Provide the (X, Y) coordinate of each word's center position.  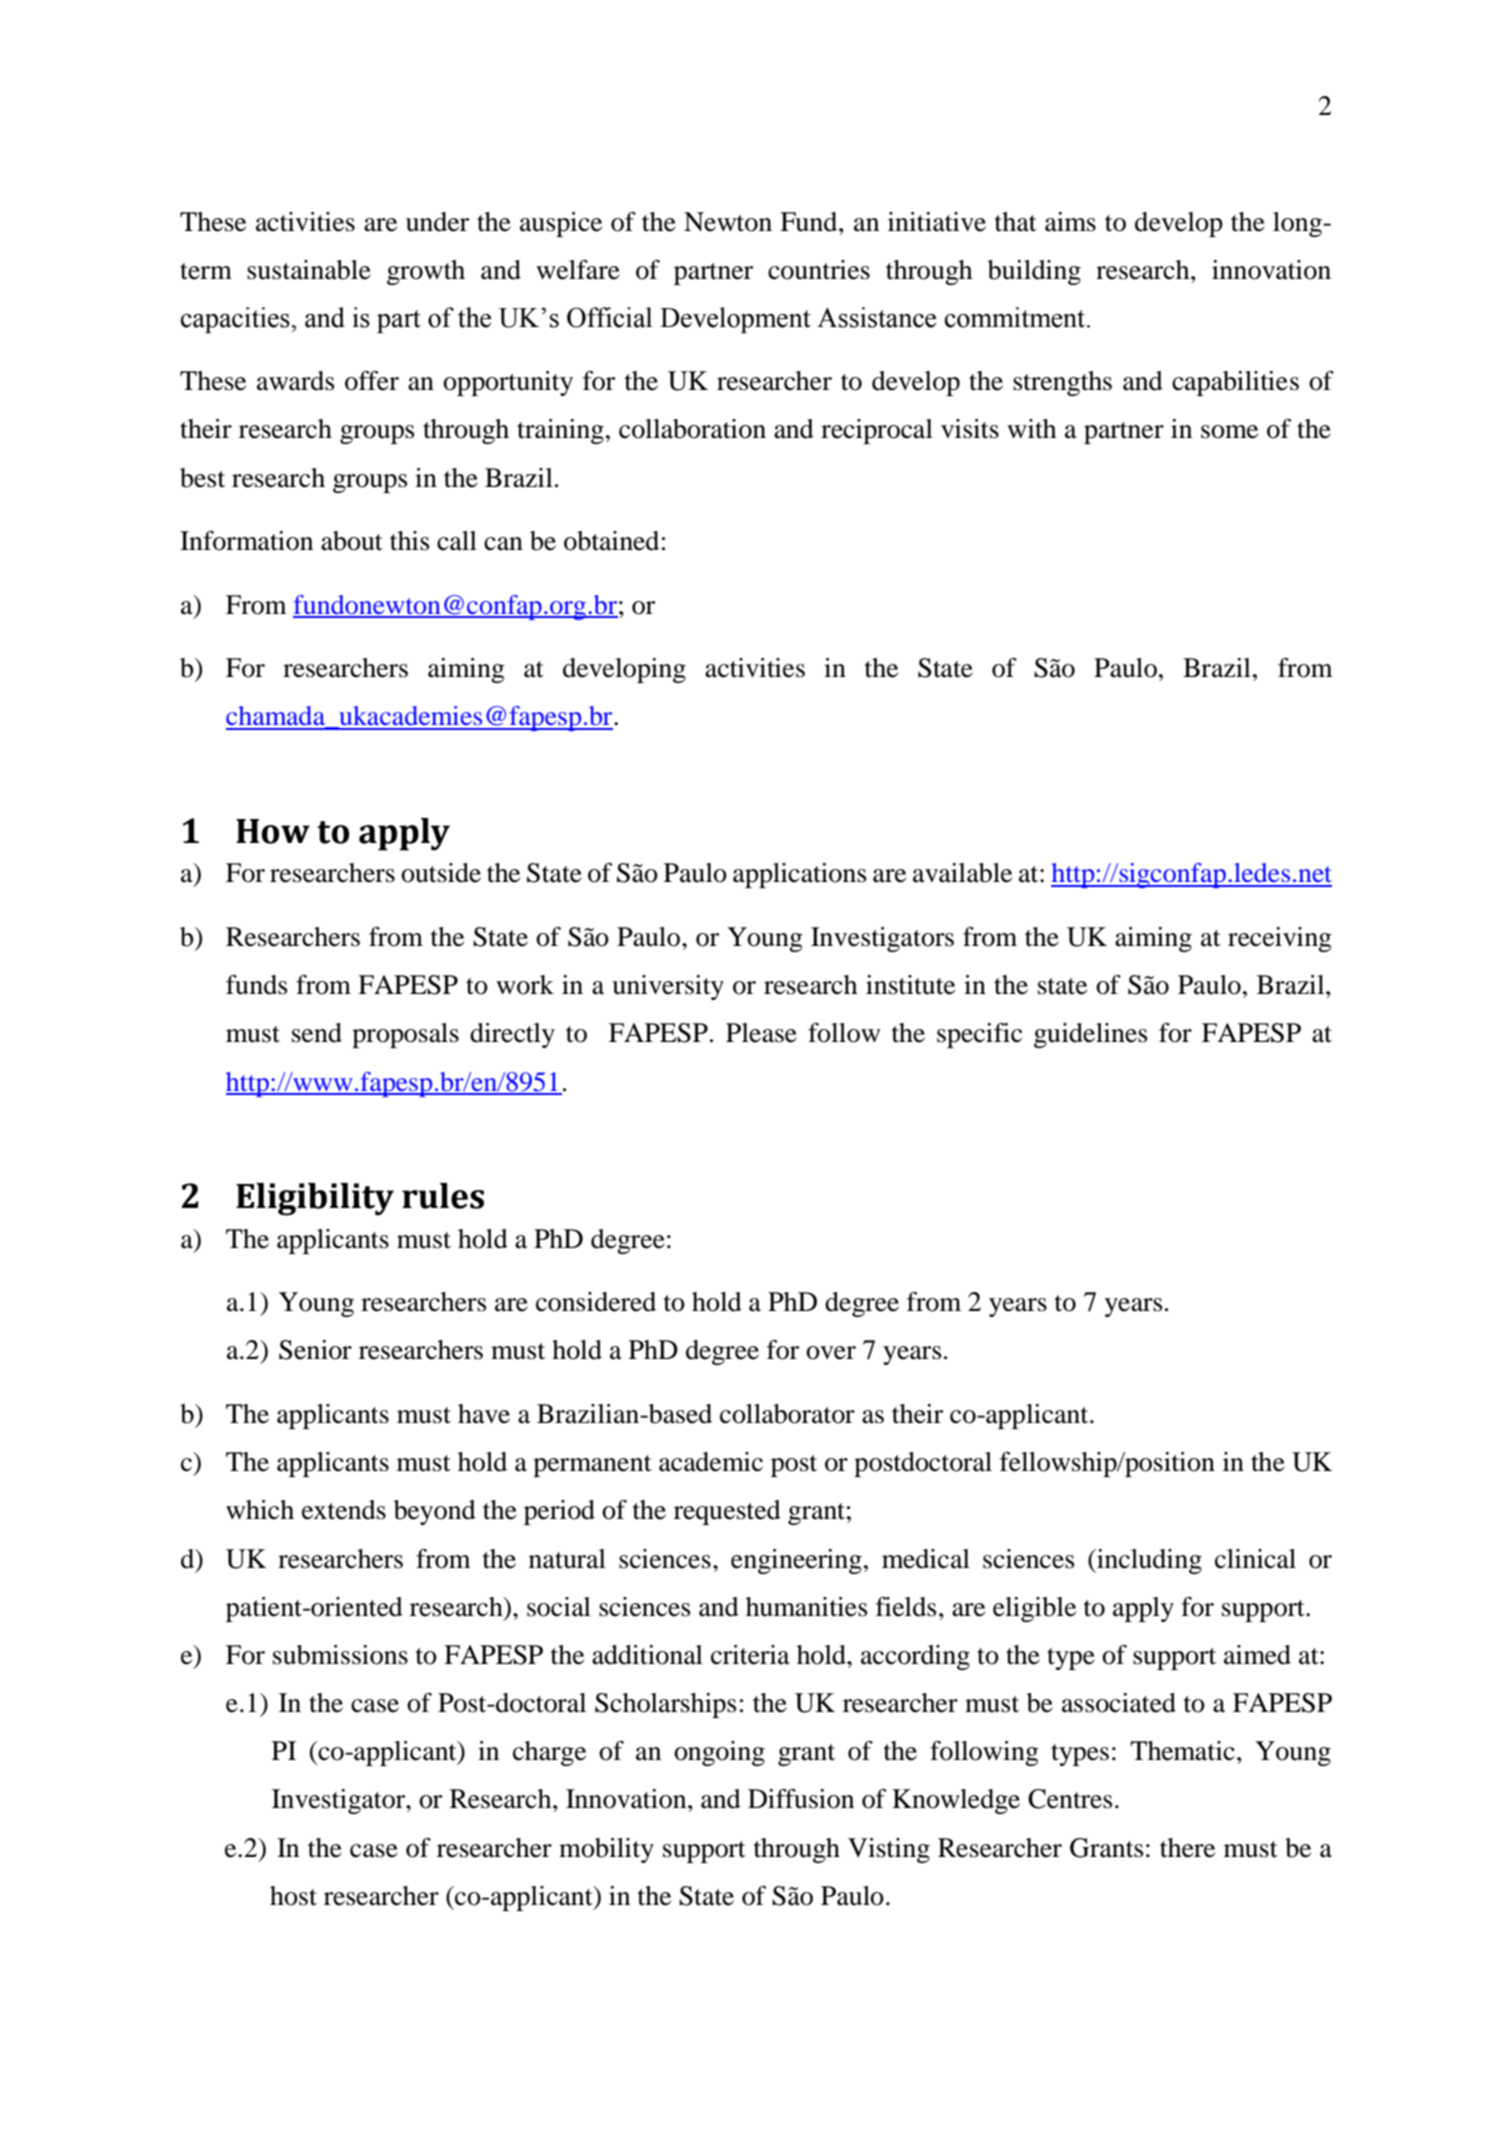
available (962, 873)
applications (799, 875)
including (1148, 1561)
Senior (315, 1350)
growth (426, 272)
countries (819, 270)
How (273, 831)
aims (1070, 222)
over (831, 1353)
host (293, 1896)
